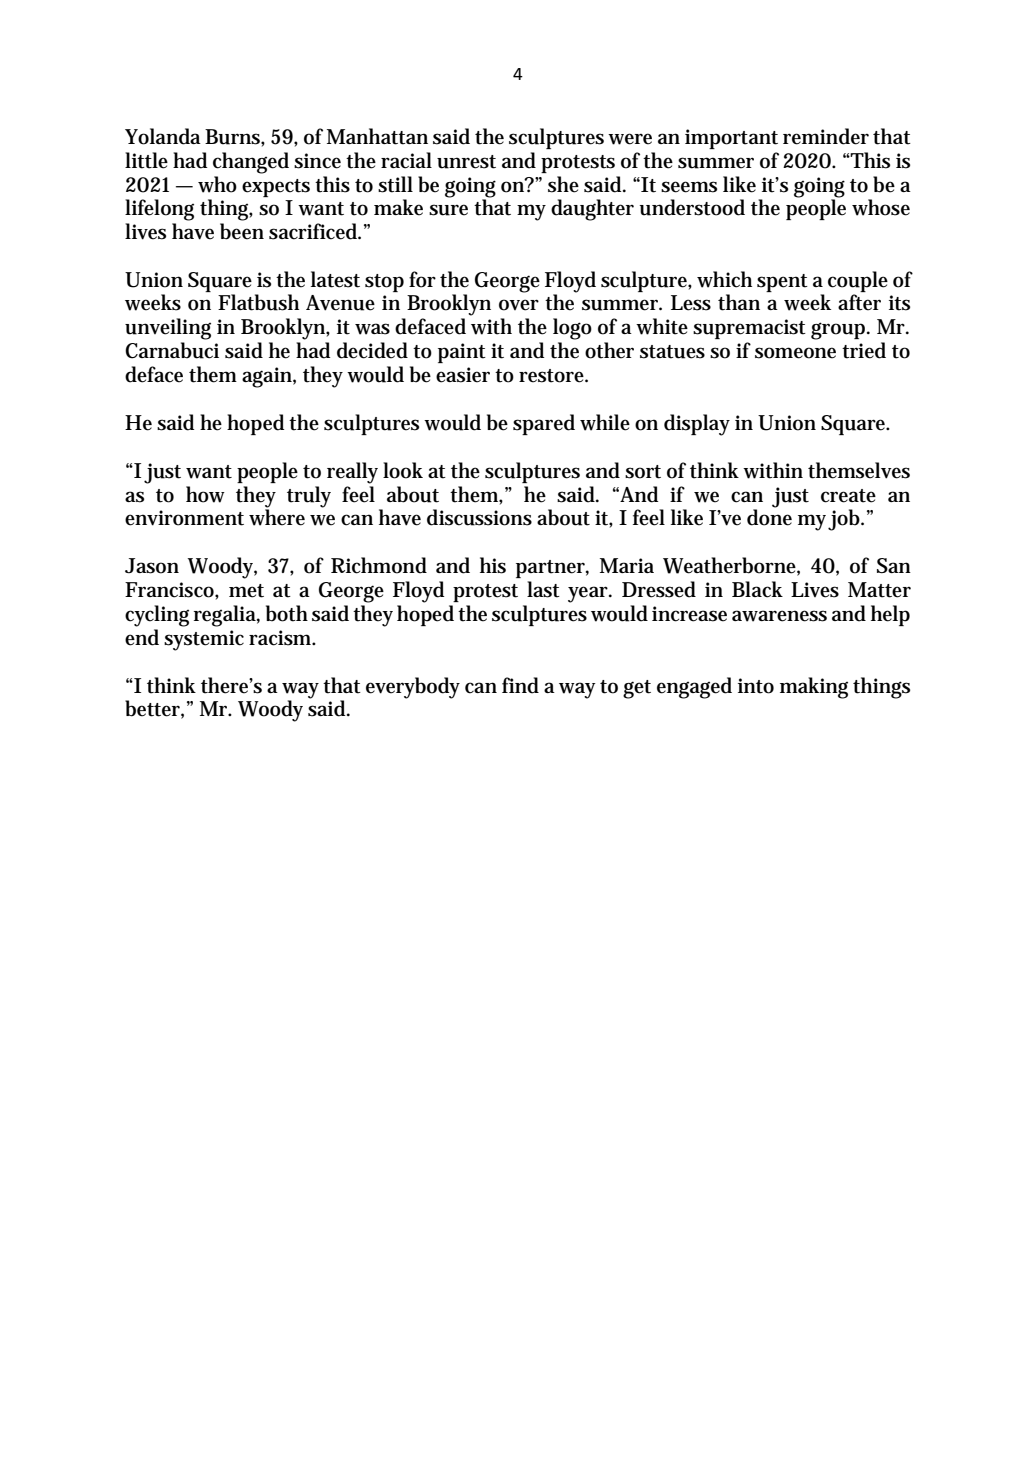  Describe the element at coordinates (544, 424) in the document. I see `spared` at that location.
